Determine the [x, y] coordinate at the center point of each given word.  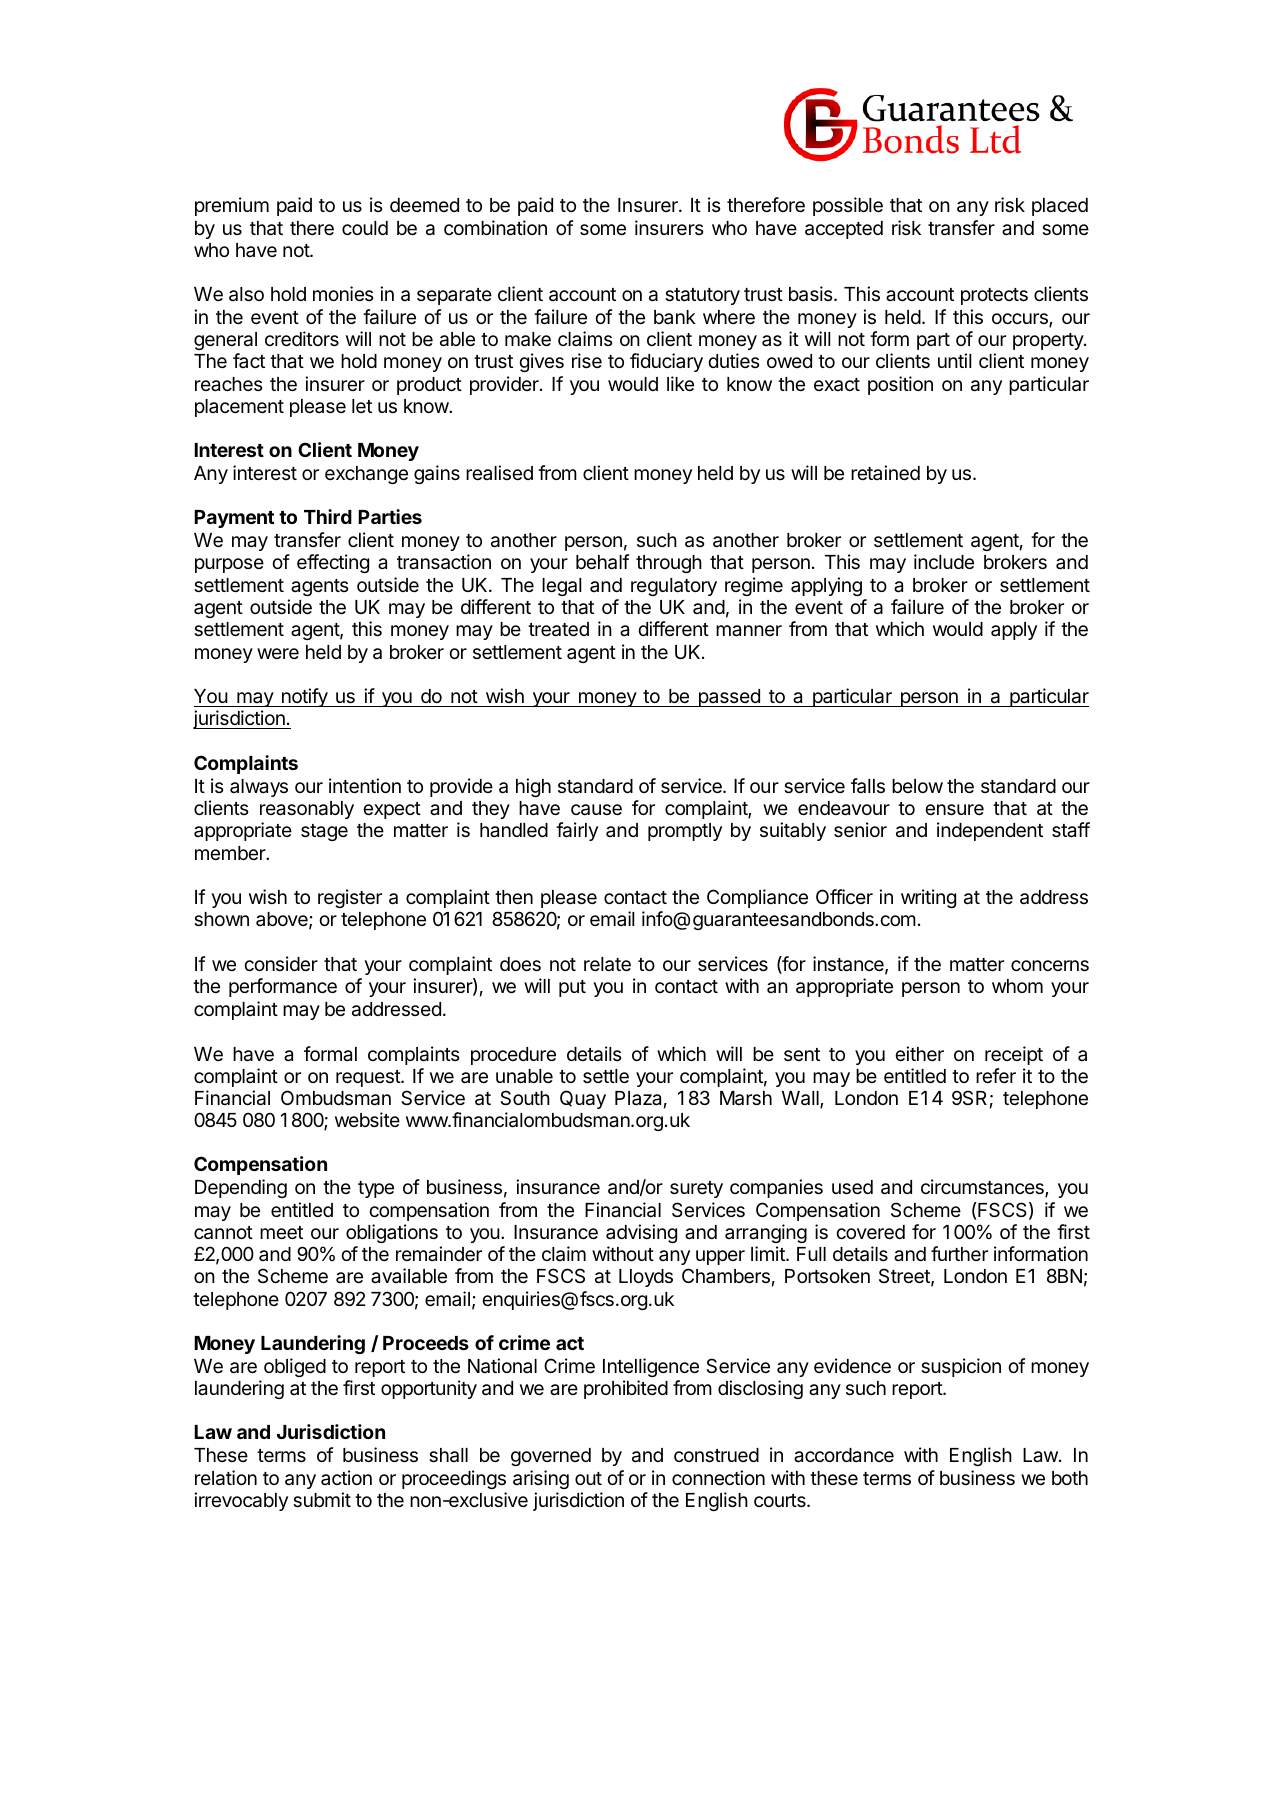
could [365, 228]
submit [322, 1499]
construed [716, 1455]
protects [994, 296]
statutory [702, 296]
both [1070, 1478]
